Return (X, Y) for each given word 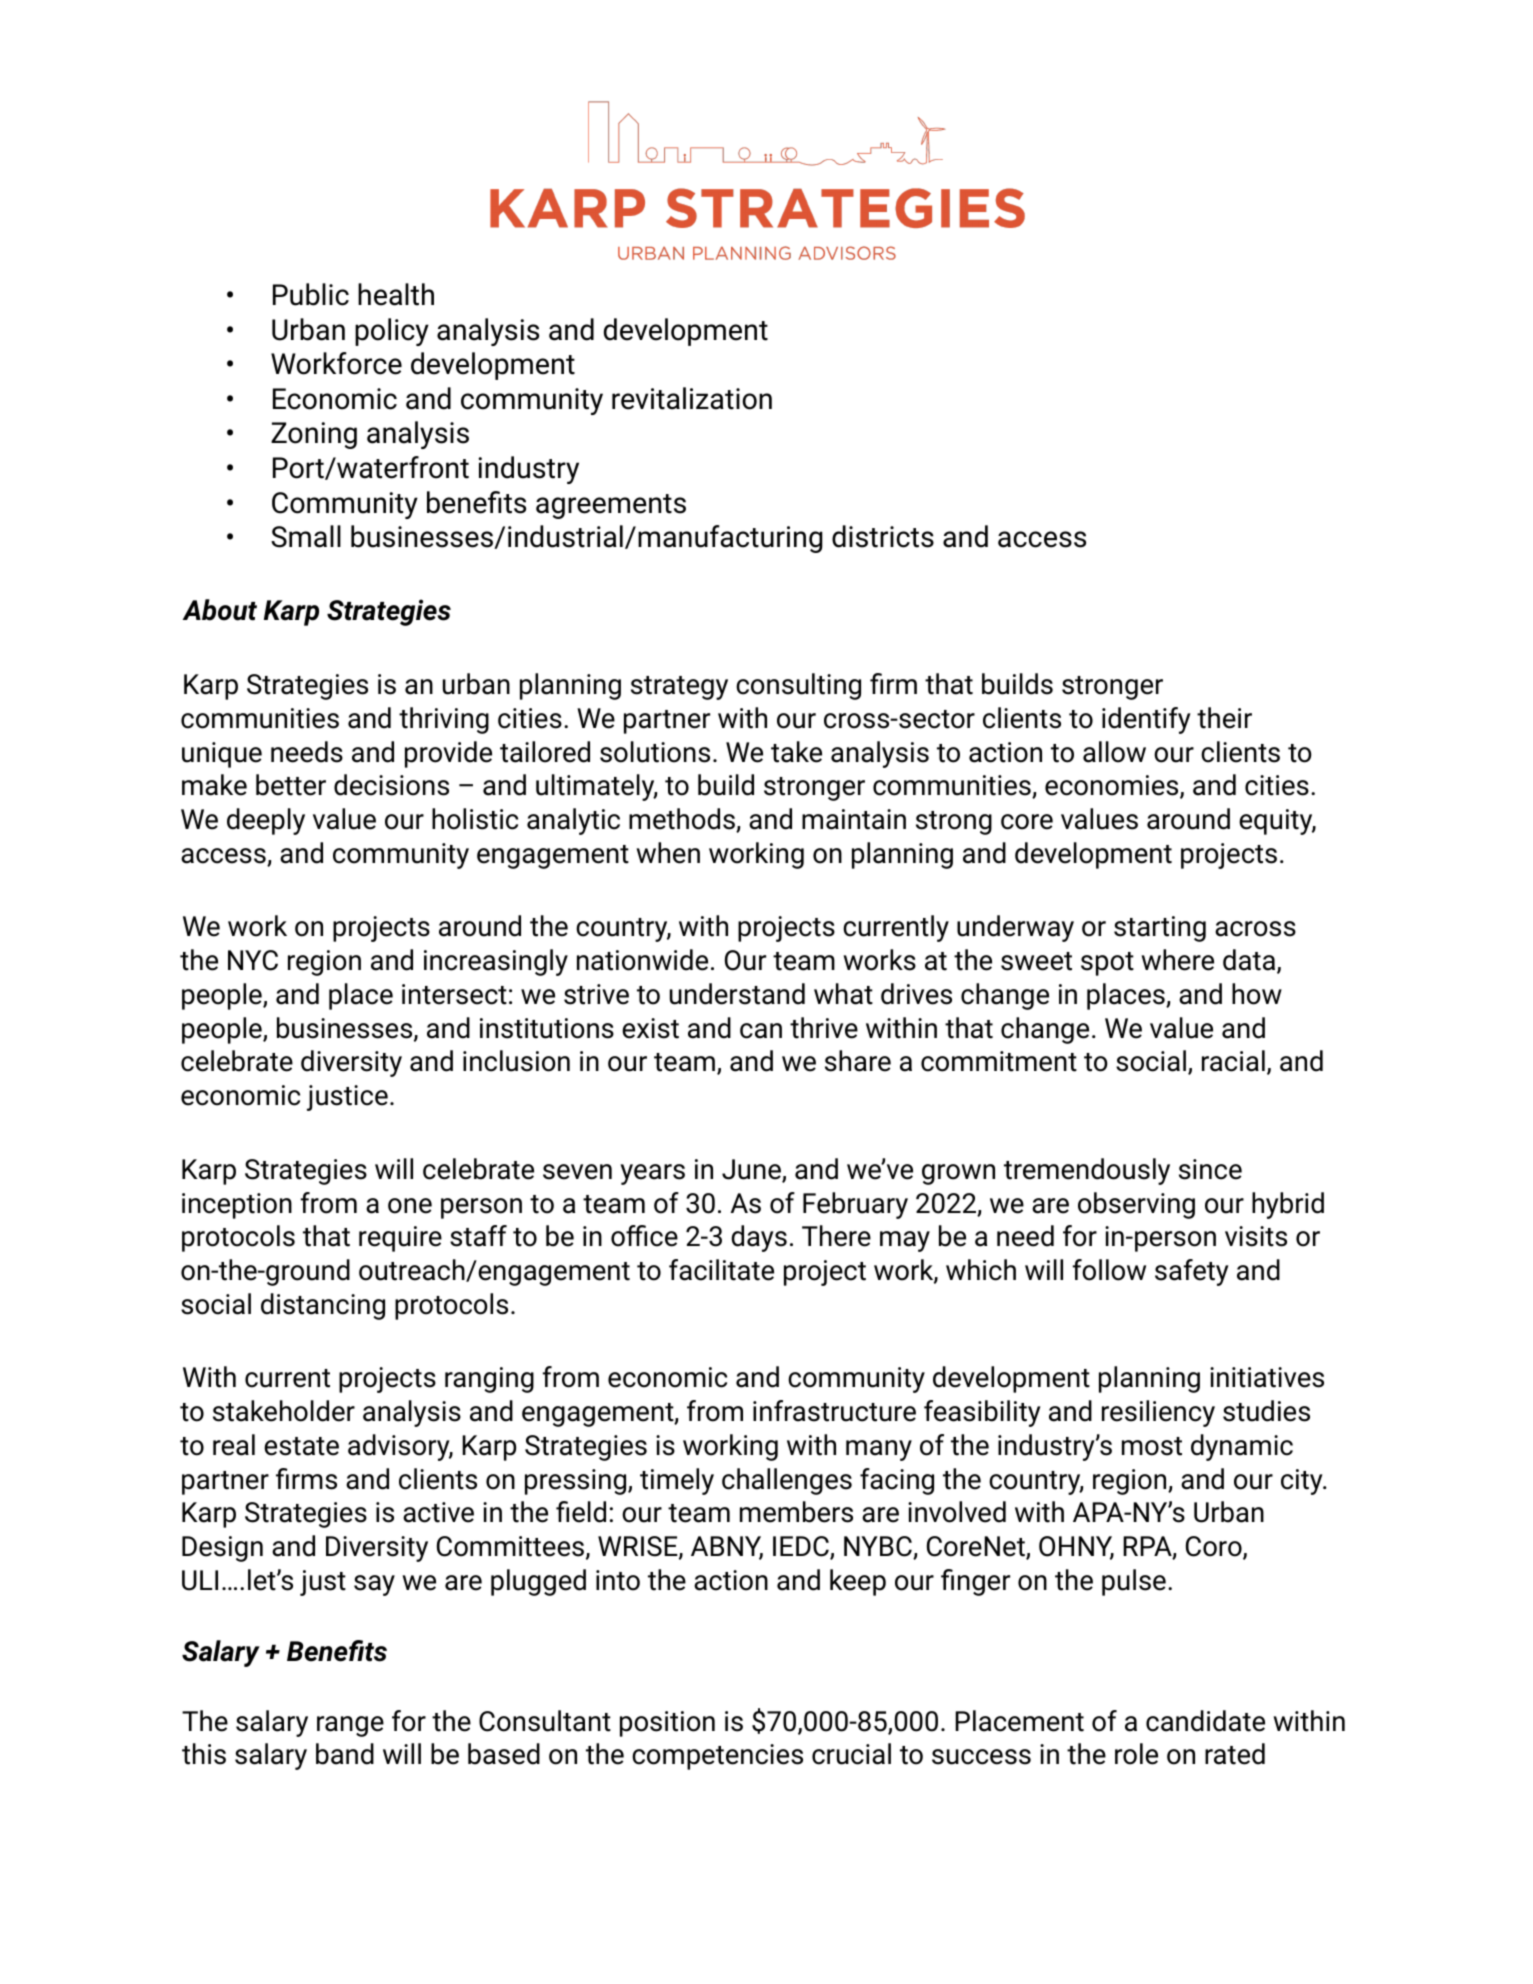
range (350, 1726)
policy (392, 332)
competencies (717, 1757)
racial (1233, 1061)
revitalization (692, 398)
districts (883, 536)
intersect (454, 994)
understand (737, 994)
